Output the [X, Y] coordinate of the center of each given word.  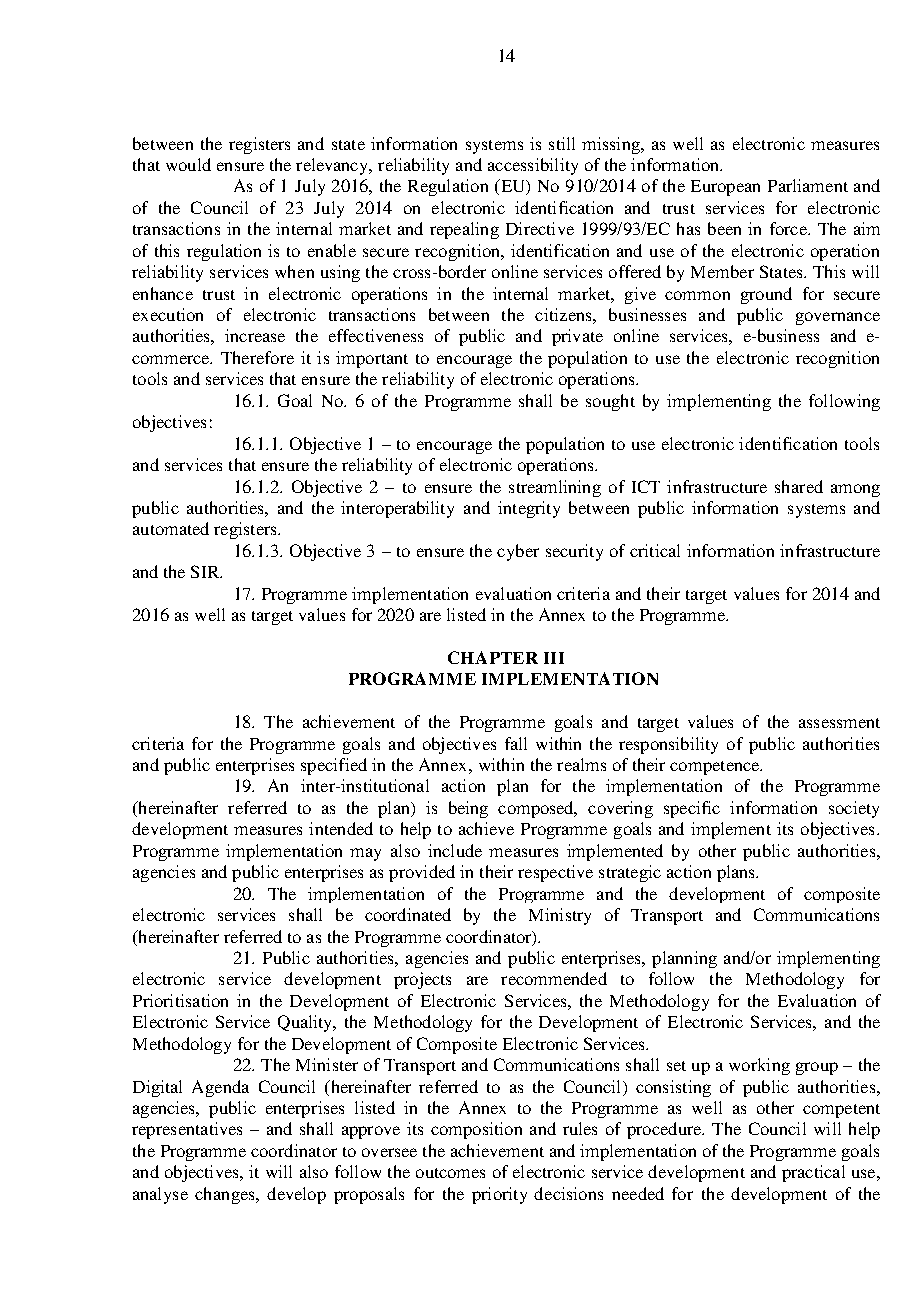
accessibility [533, 166]
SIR [206, 571]
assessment [839, 723]
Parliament [808, 185]
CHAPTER [493, 657]
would [188, 164]
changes [226, 1195]
